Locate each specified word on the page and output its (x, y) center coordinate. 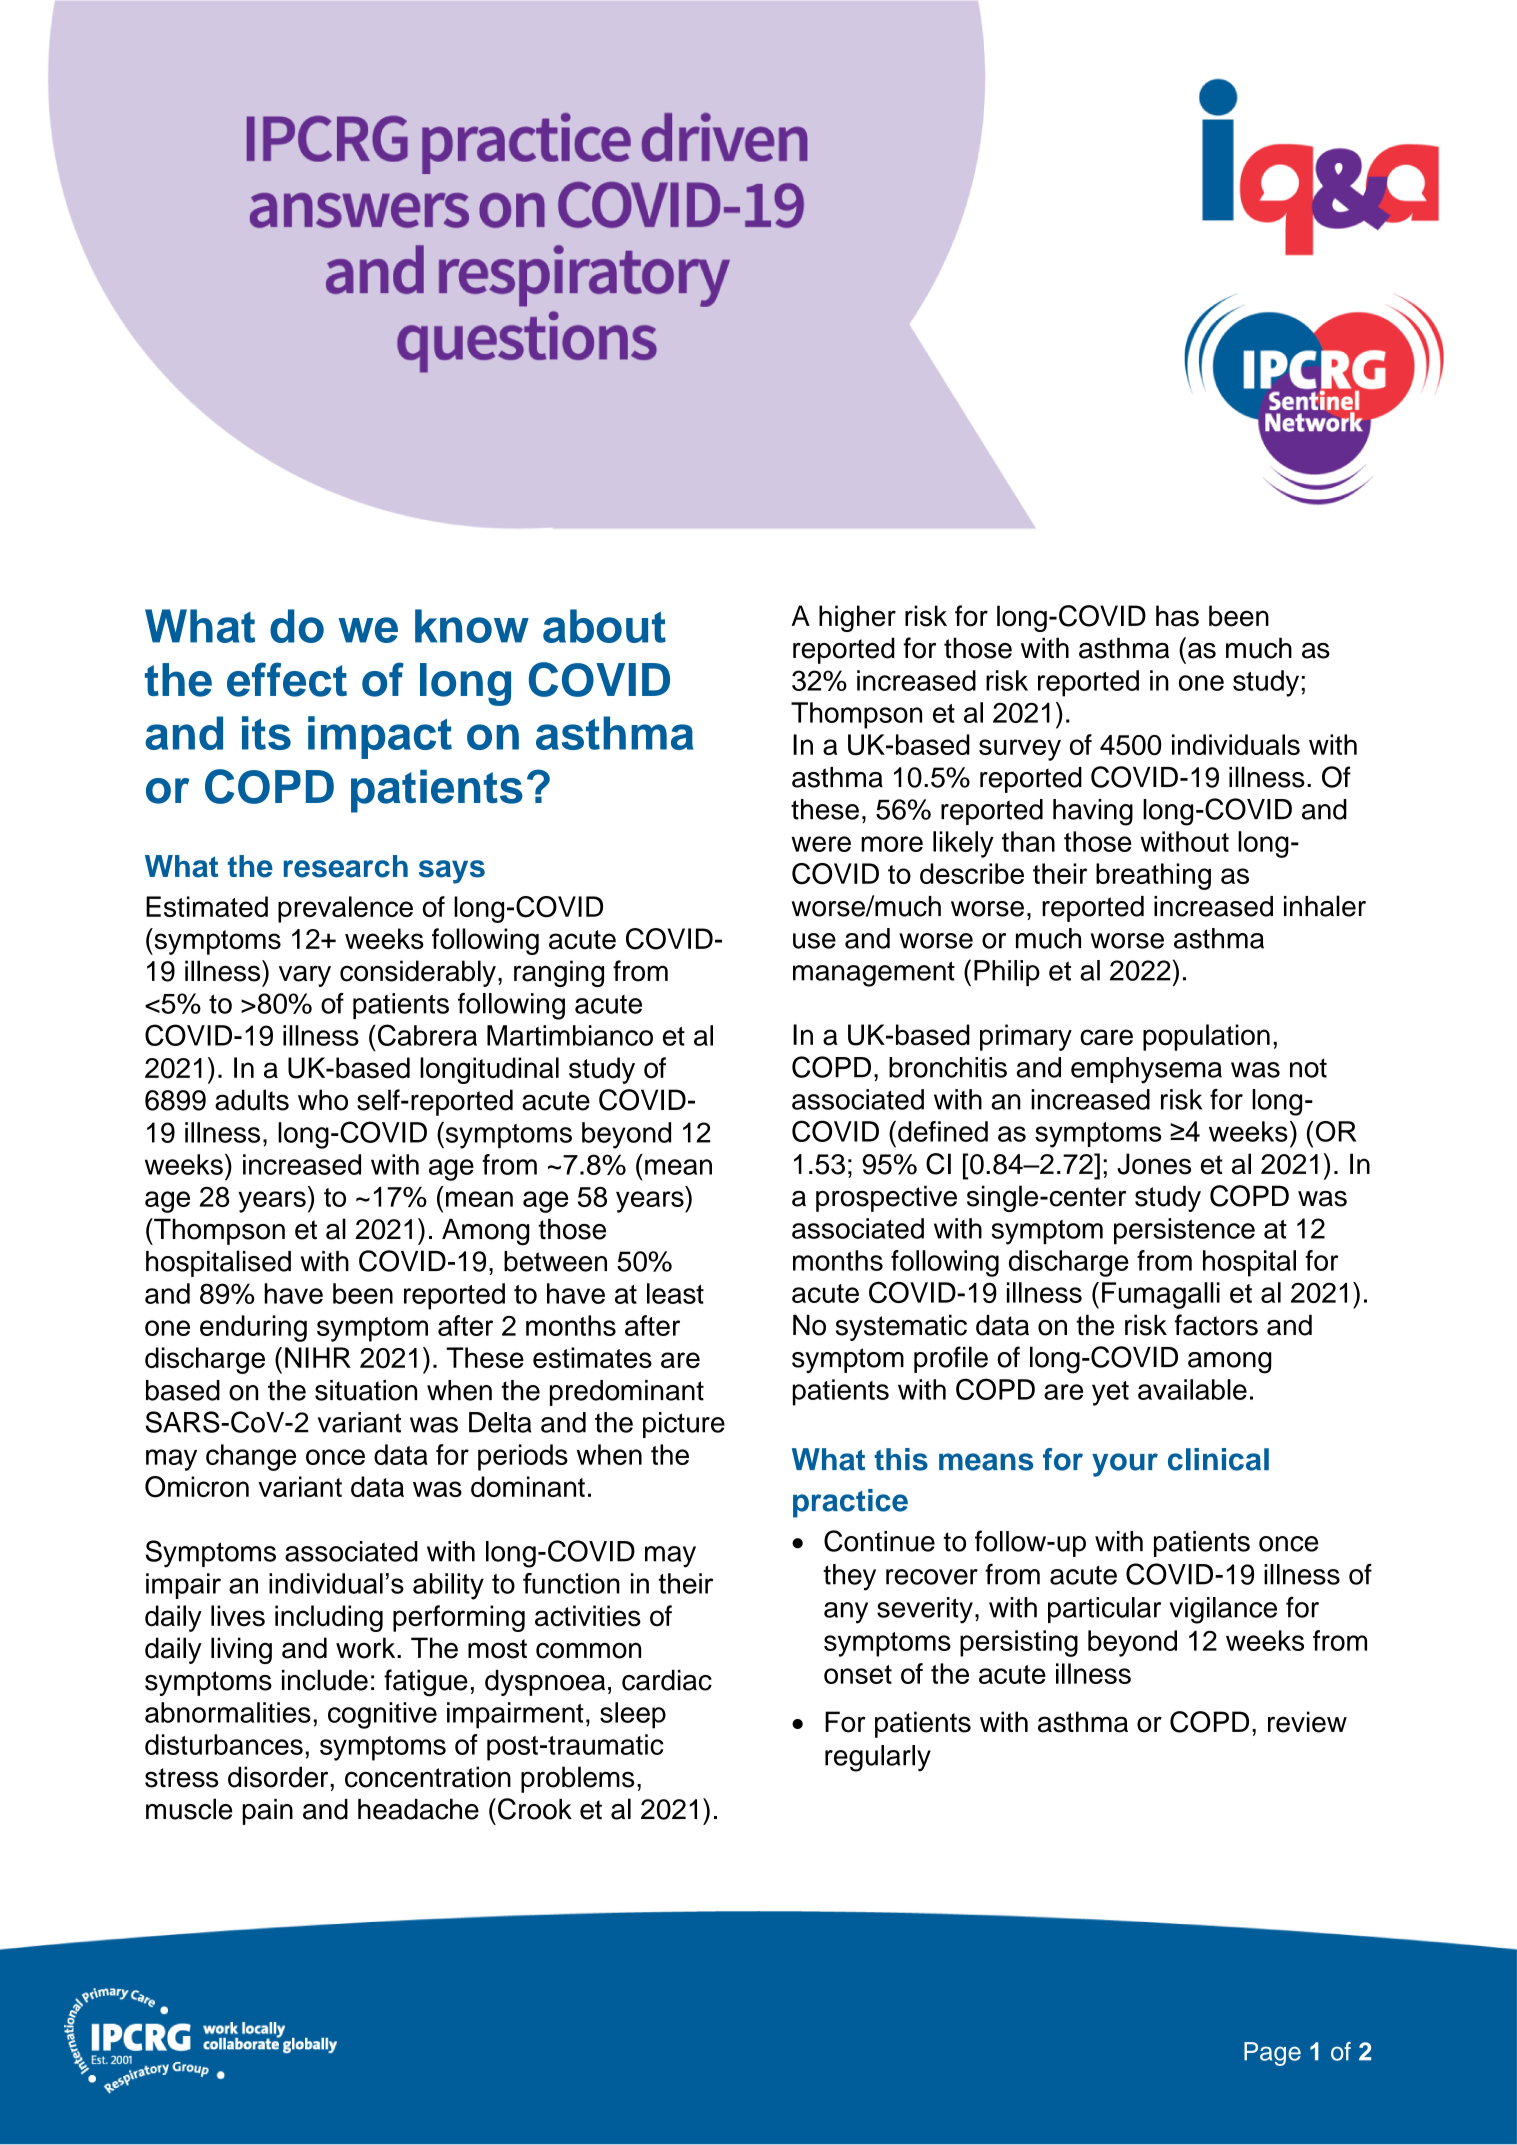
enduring (253, 1328)
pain (267, 1812)
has (1177, 616)
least (675, 1293)
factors (1216, 1325)
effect (287, 679)
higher (857, 618)
